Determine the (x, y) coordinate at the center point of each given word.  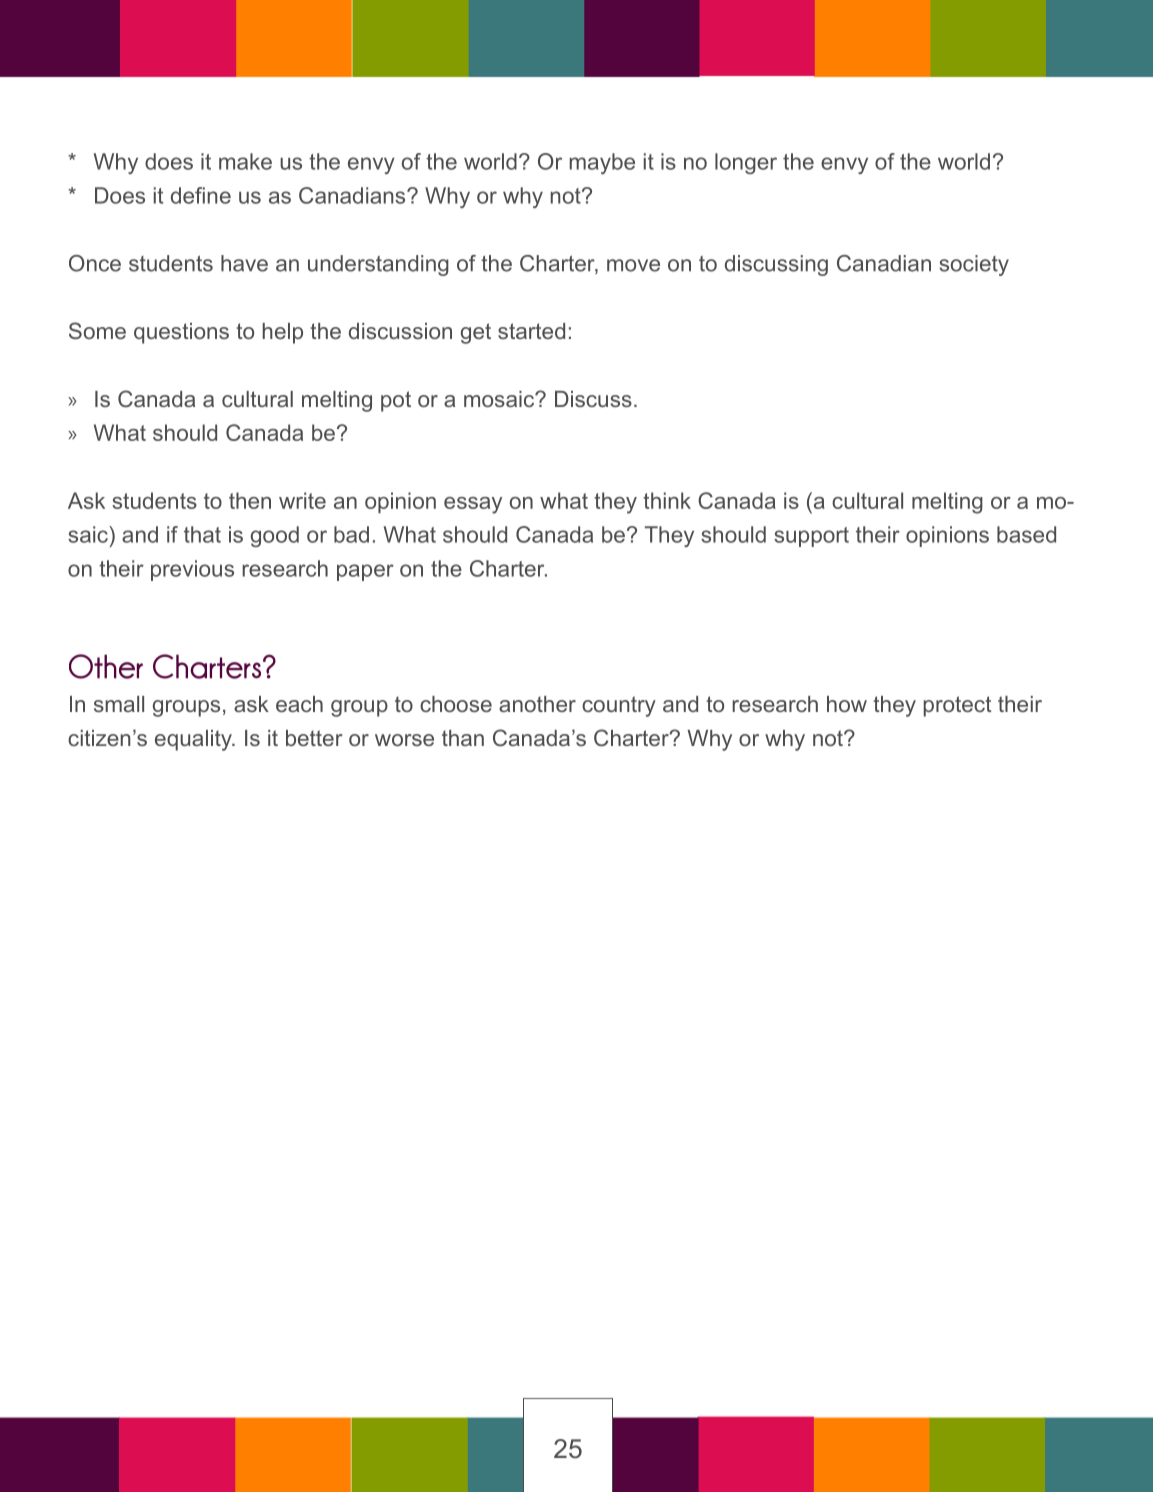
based (1026, 534)
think (667, 500)
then (250, 500)
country (619, 706)
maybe (602, 163)
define (201, 195)
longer (746, 163)
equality (194, 740)
